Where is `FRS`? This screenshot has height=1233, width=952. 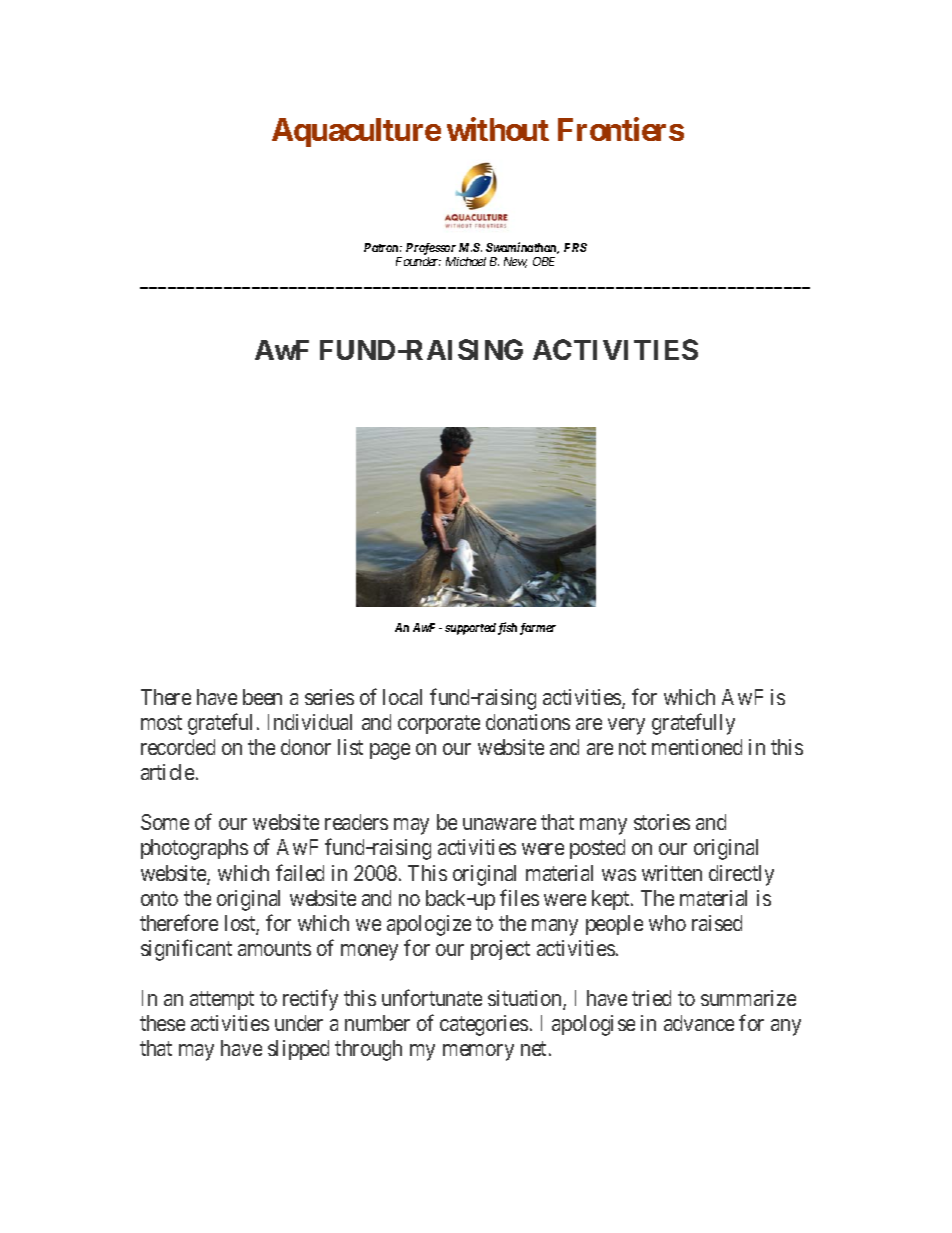
FRS is located at coordinates (575, 247).
